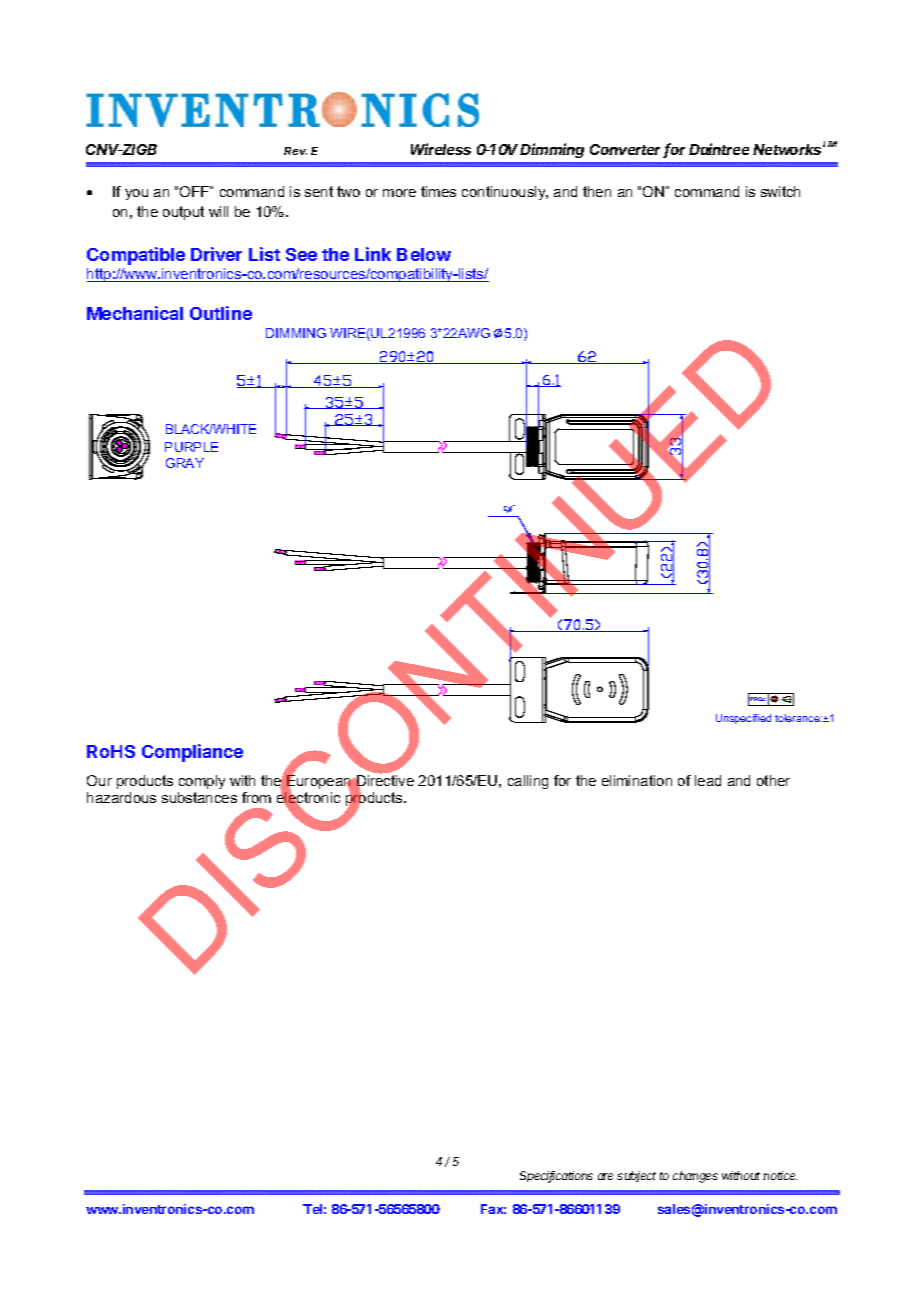 The width and height of the screenshot is (924, 1308). I want to click on changes, so click(695, 1177).
